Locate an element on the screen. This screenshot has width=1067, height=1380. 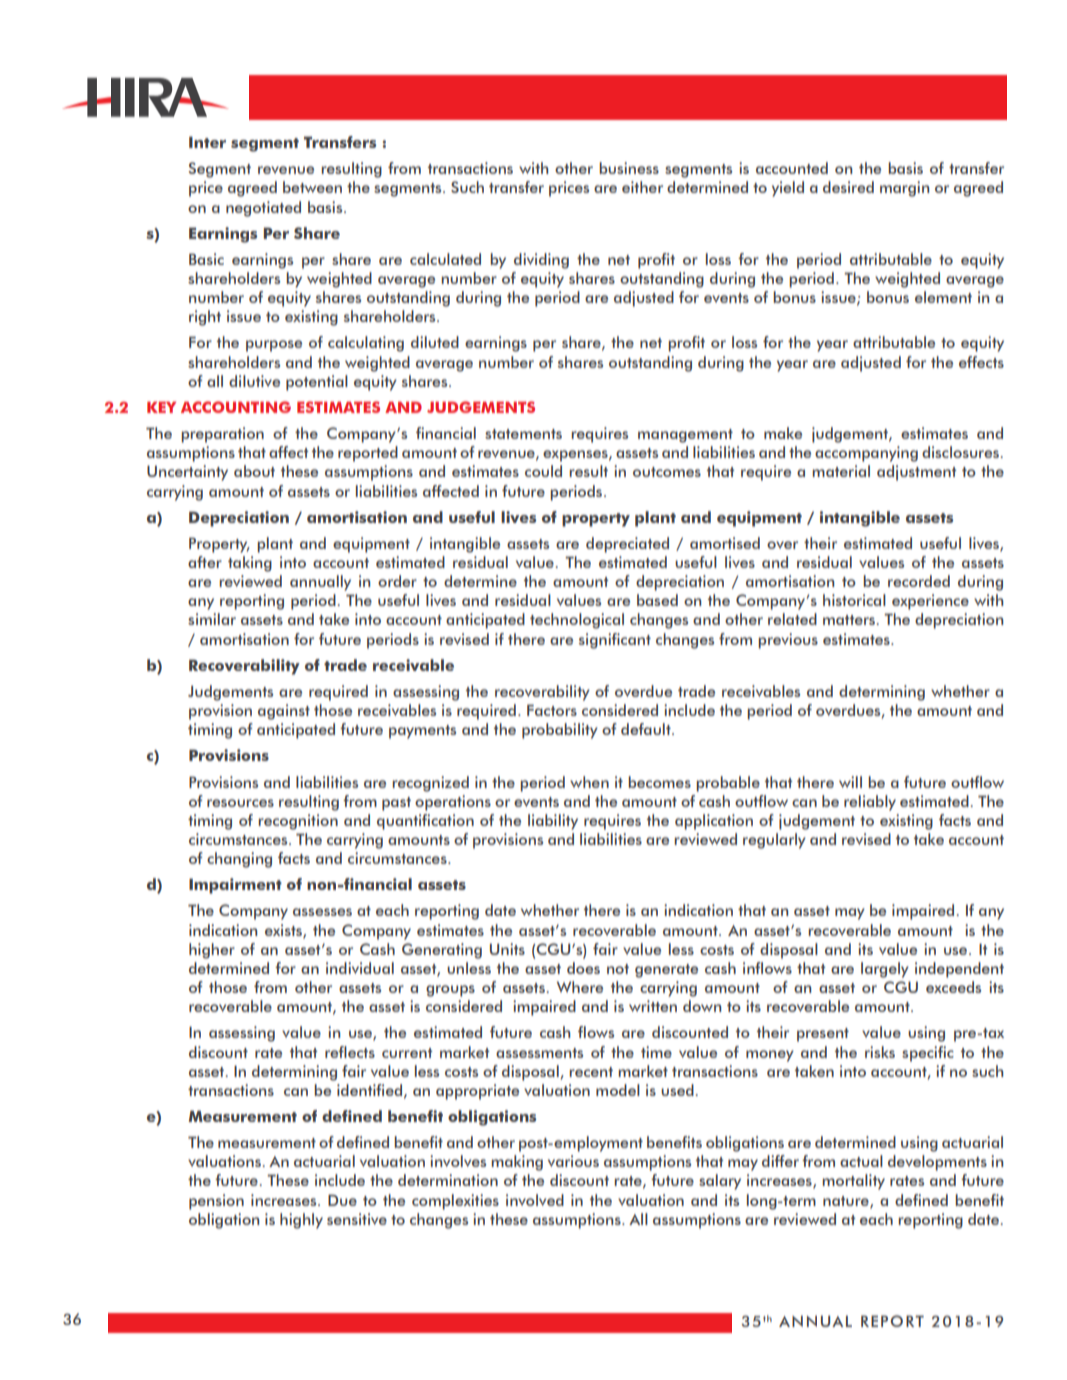
pension is located at coordinates (216, 1202).
